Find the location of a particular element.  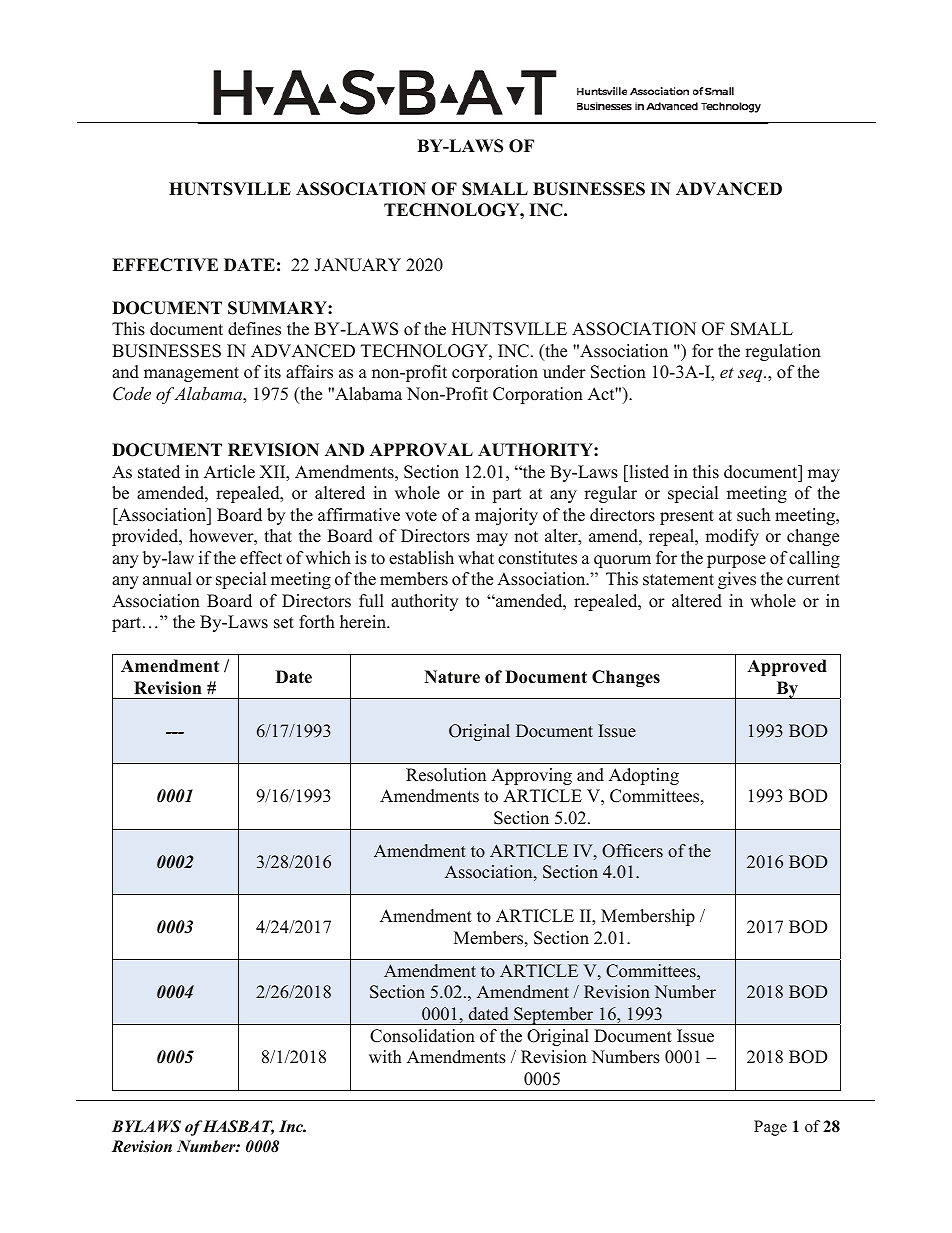

JANUARY is located at coordinates (357, 265).
